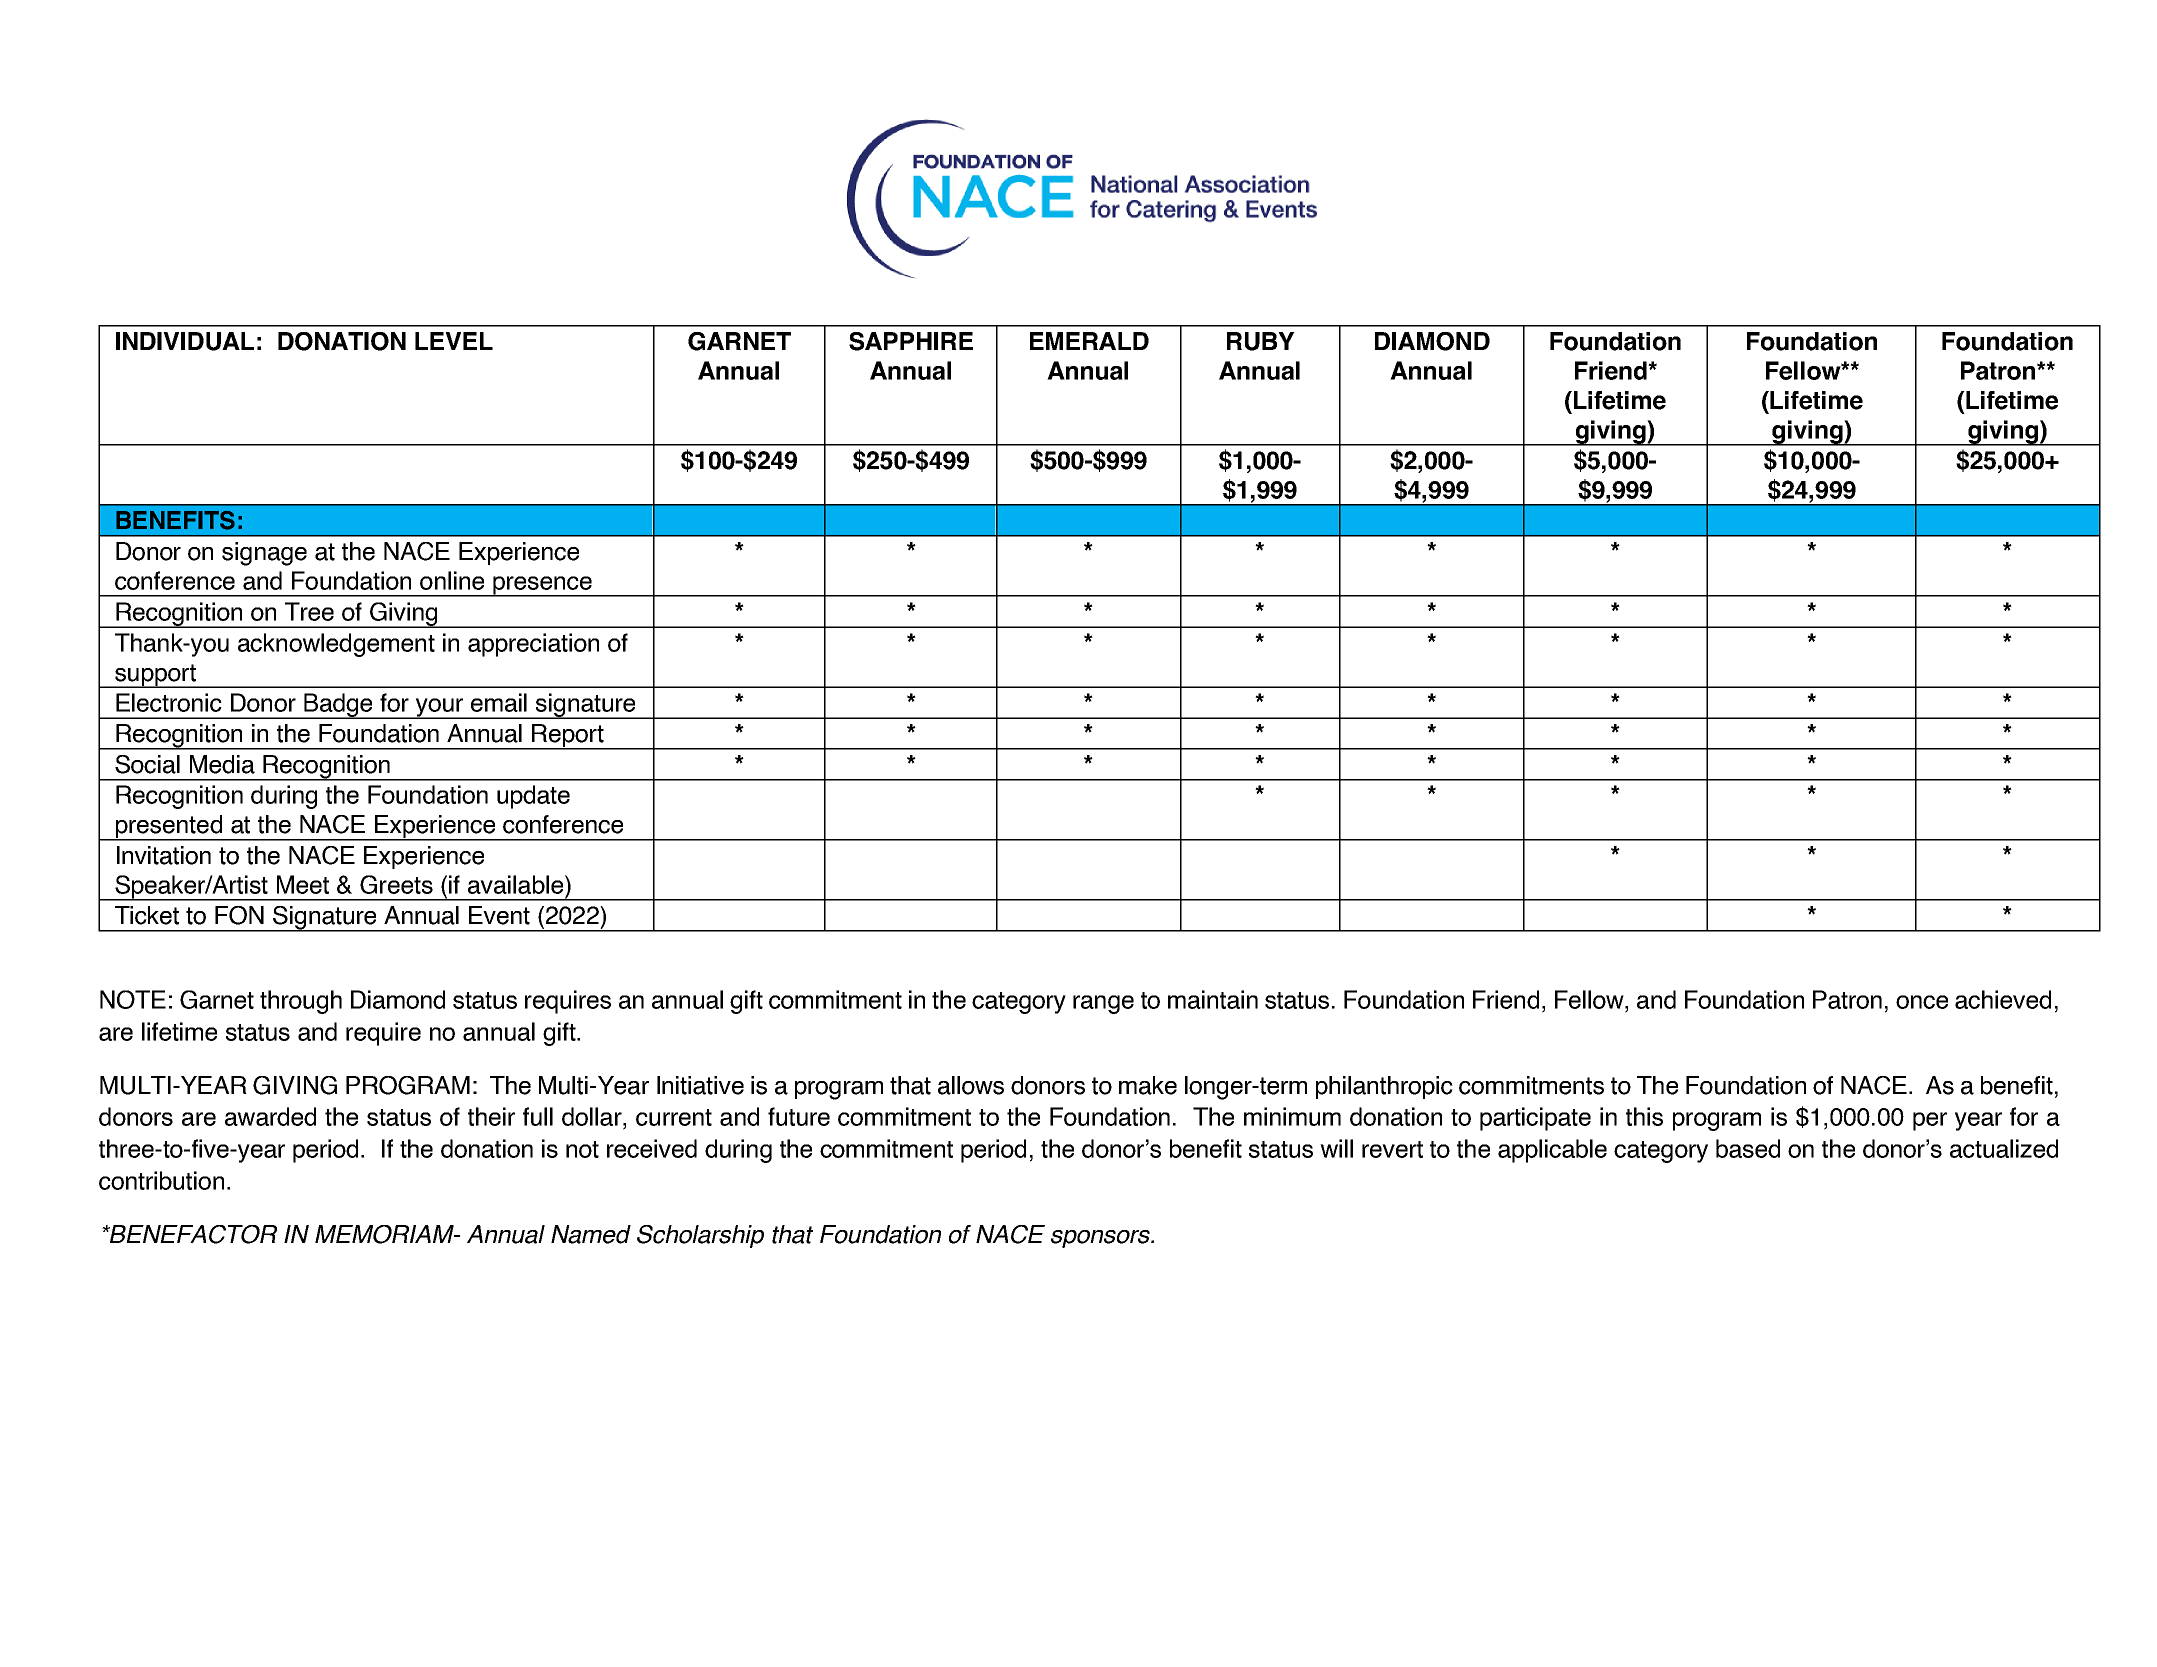 This image has height=1667, width=2157. Describe the element at coordinates (1103, 1004) in the image. I see `range` at that location.
